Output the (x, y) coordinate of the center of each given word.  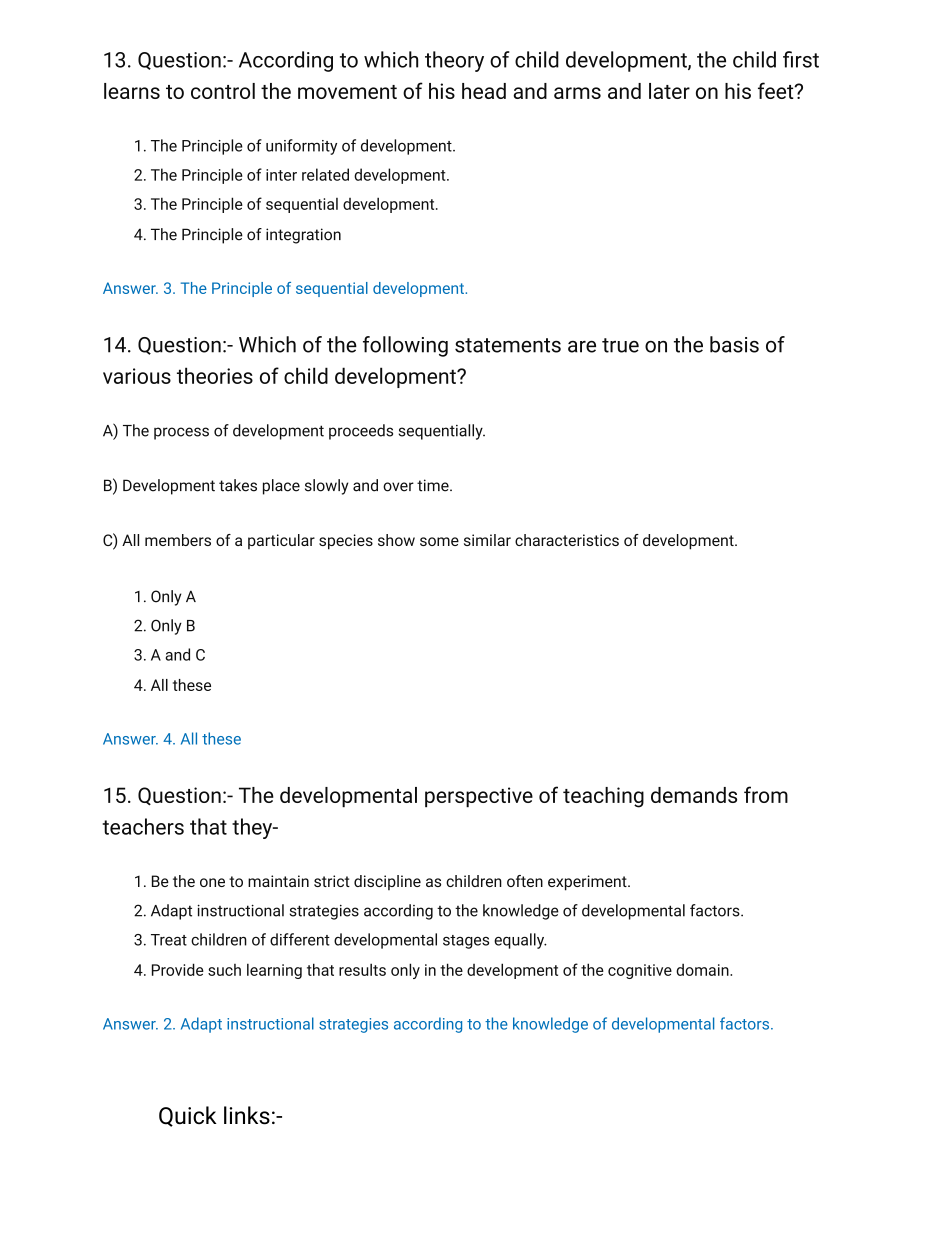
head (484, 91)
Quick (188, 1116)
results (362, 969)
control (223, 91)
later (669, 91)
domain (703, 969)
